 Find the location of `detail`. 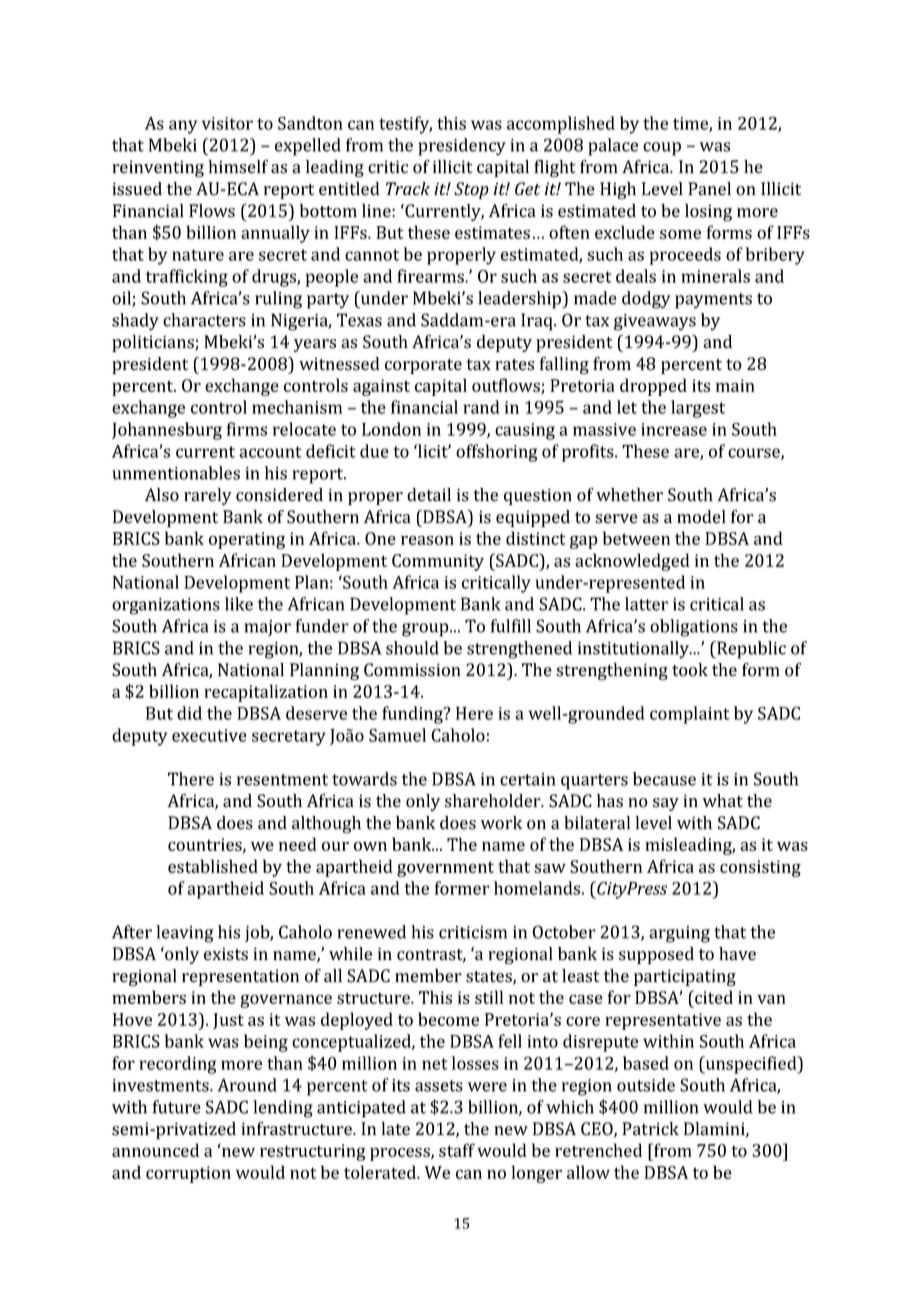

detail is located at coordinates (429, 495).
